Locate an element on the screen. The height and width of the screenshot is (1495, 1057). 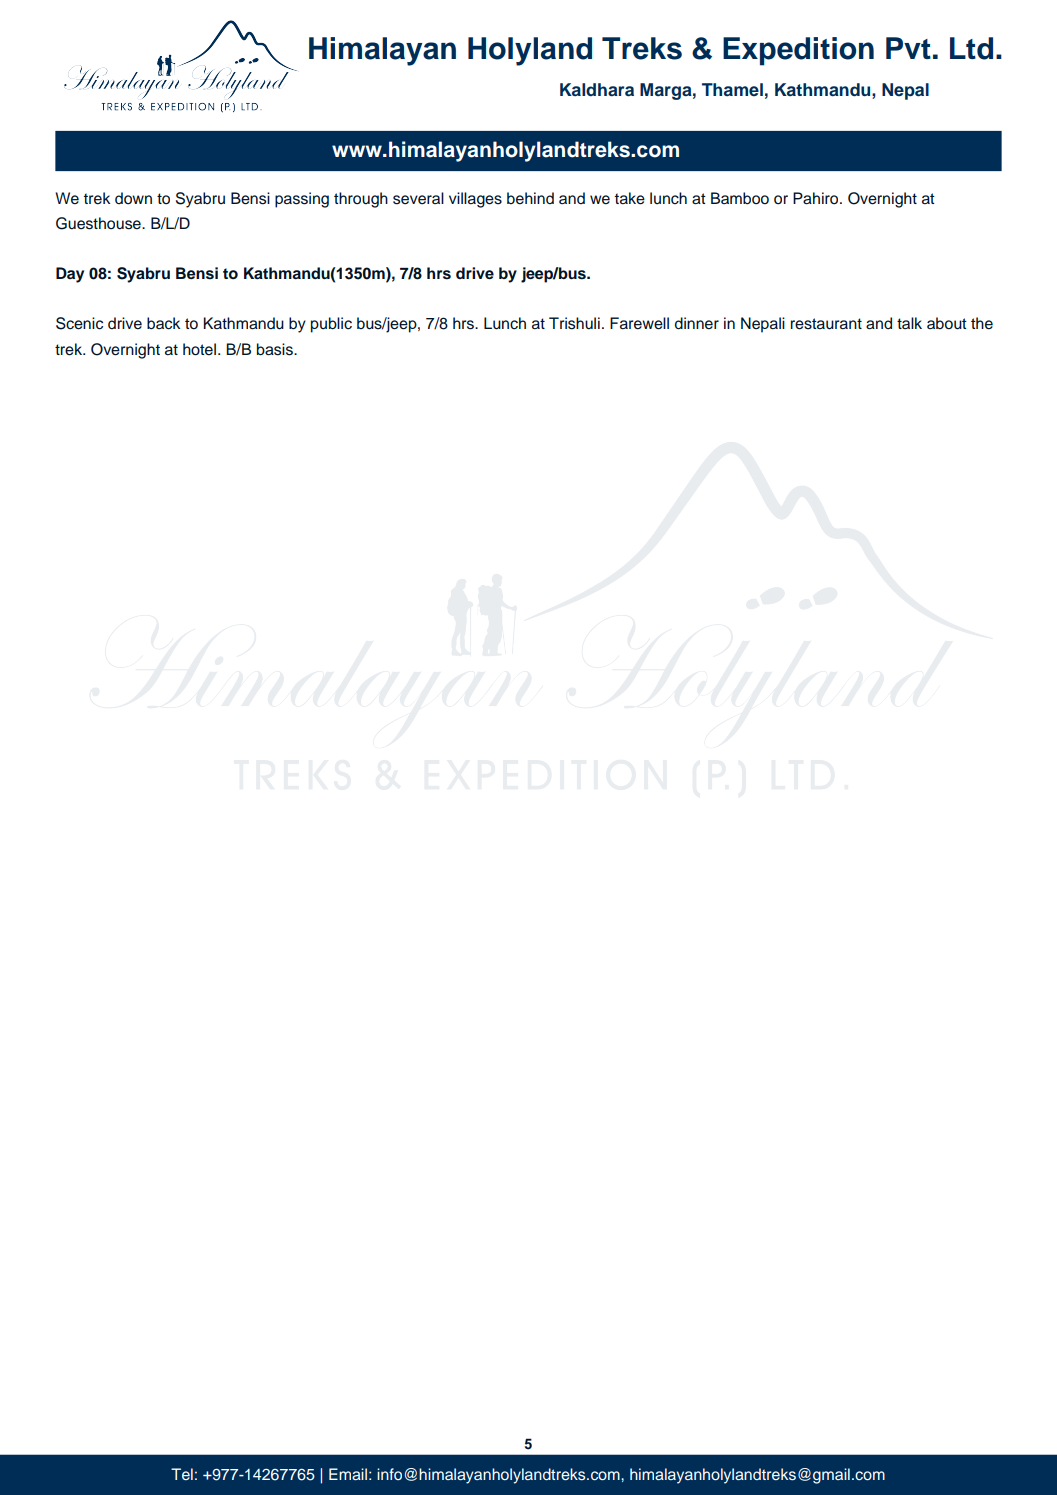
back is located at coordinates (163, 323).
